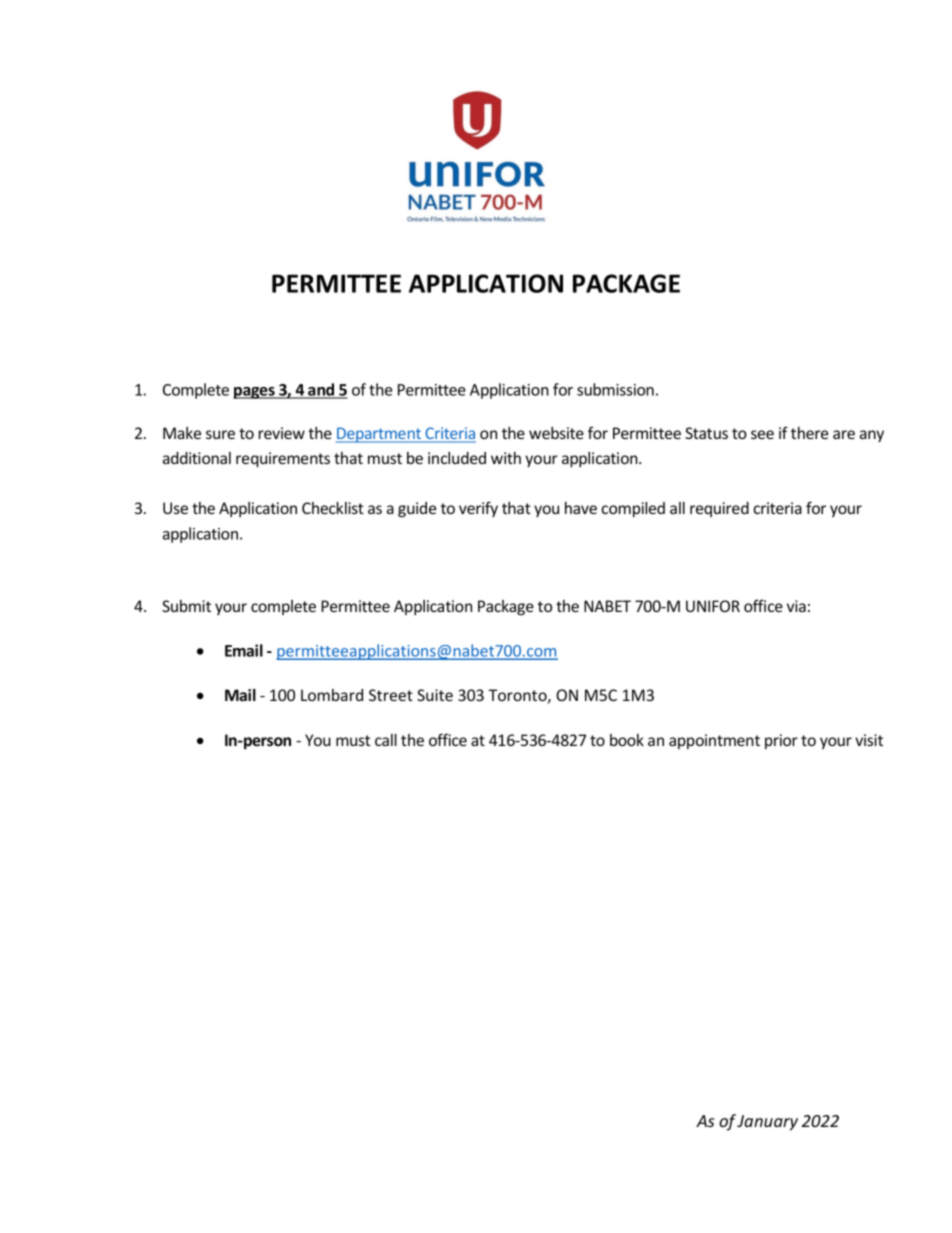  I want to click on book, so click(627, 740).
